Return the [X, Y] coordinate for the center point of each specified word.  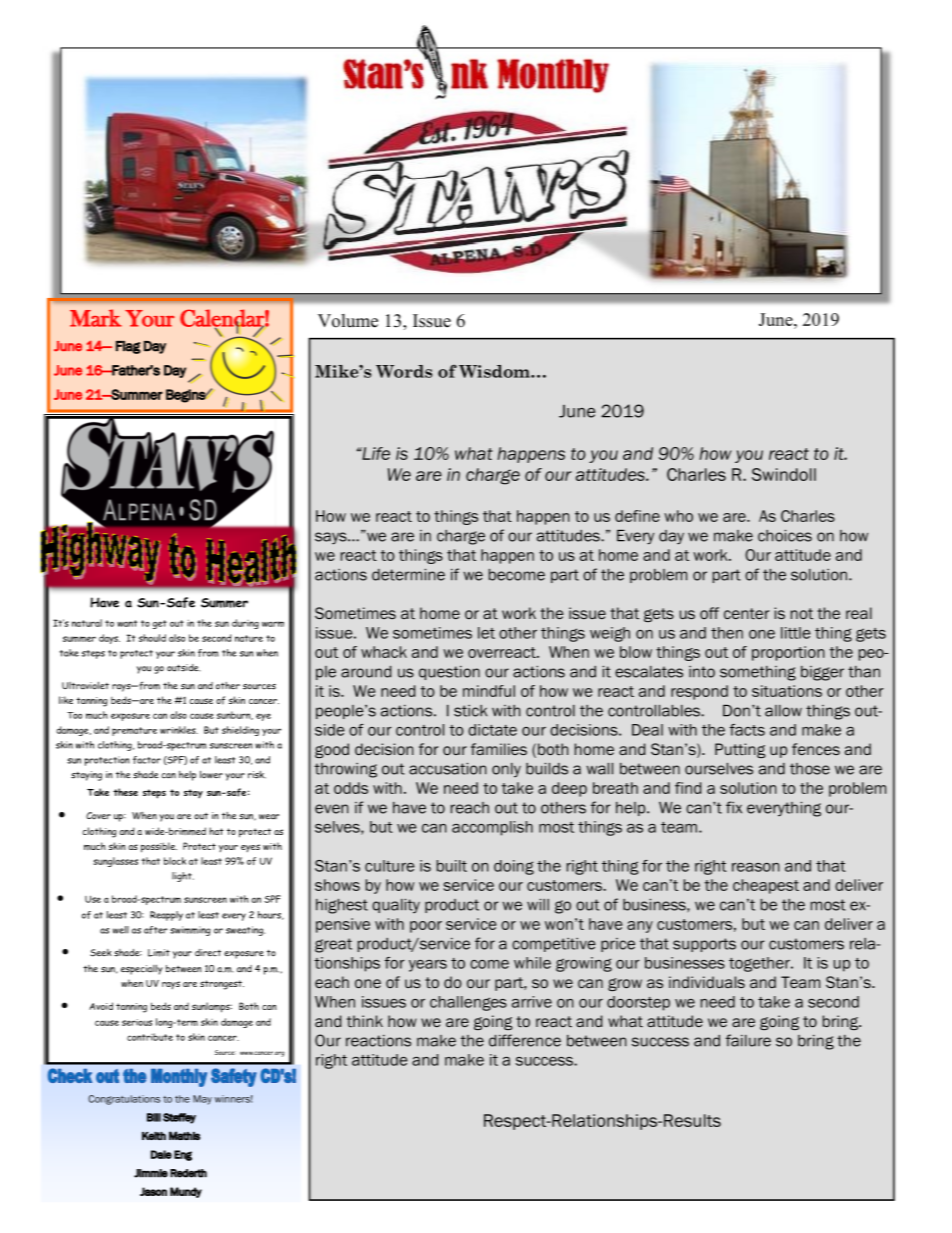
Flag [128, 347]
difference [525, 1040]
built [452, 866]
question [449, 673]
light [183, 877]
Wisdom [495, 371]
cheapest [766, 886]
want [127, 623]
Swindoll [784, 474]
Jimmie [151, 1173]
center [746, 613]
